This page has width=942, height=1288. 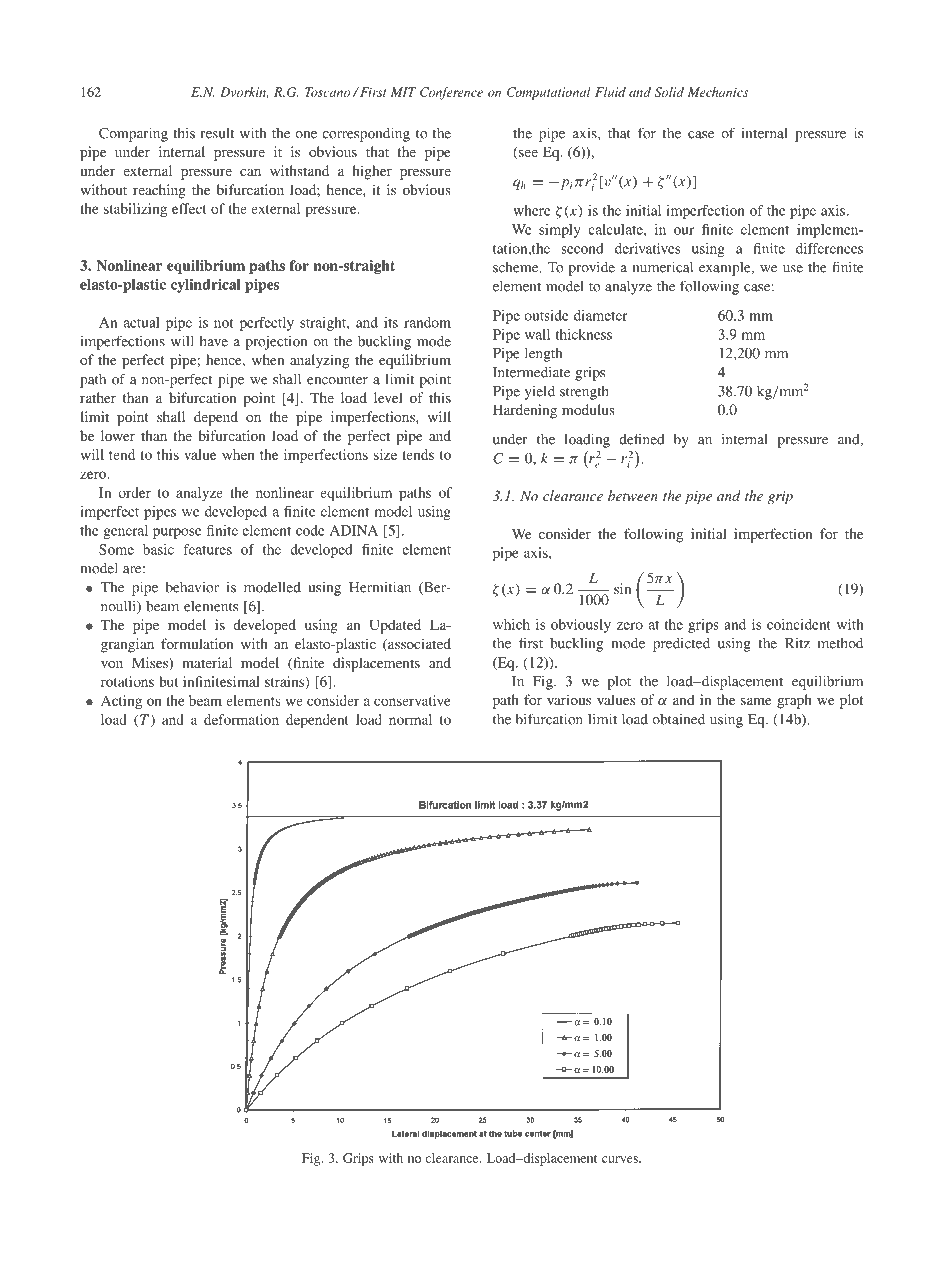 I want to click on coincident, so click(x=799, y=624).
